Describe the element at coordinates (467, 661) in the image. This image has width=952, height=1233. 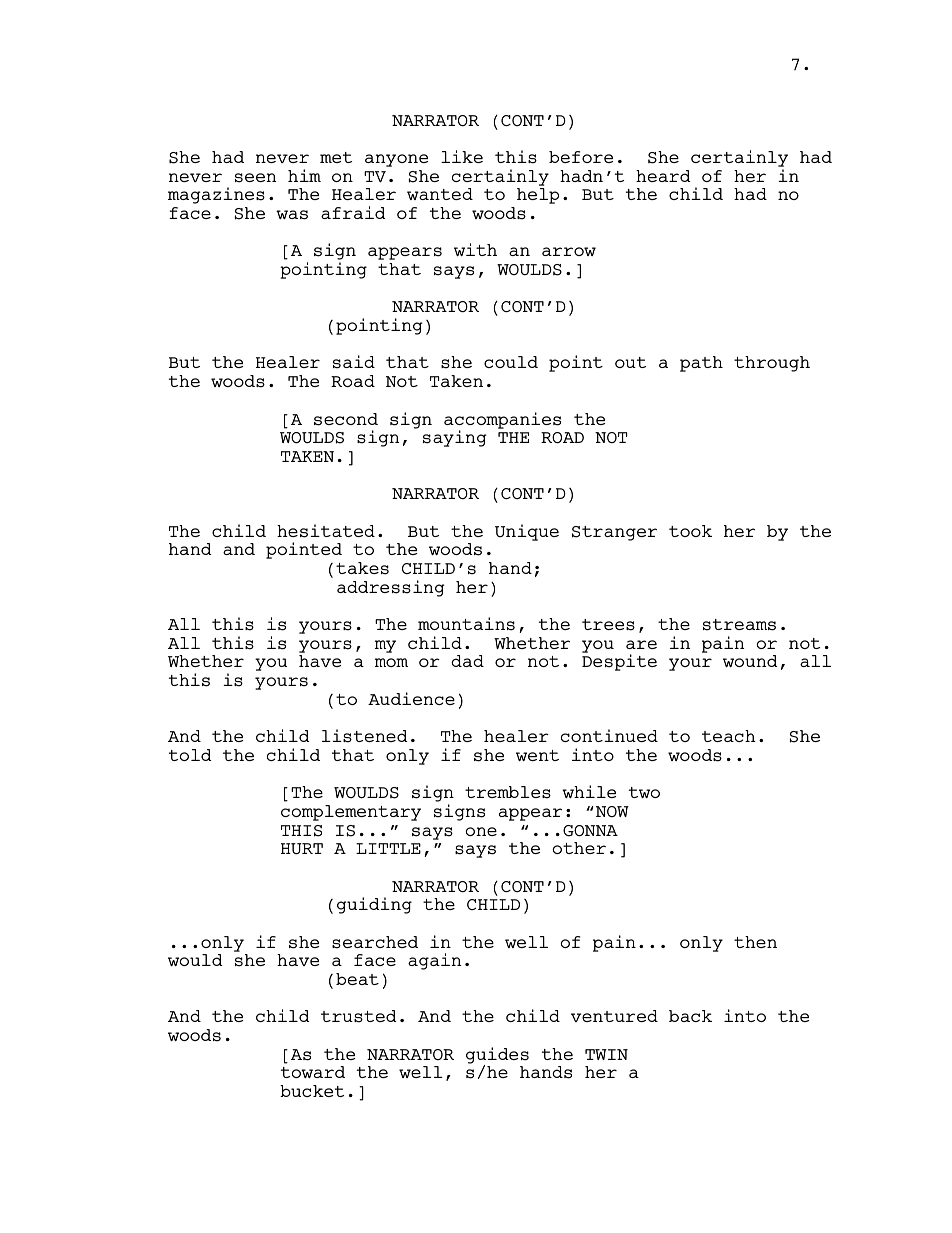
I see `dad` at that location.
